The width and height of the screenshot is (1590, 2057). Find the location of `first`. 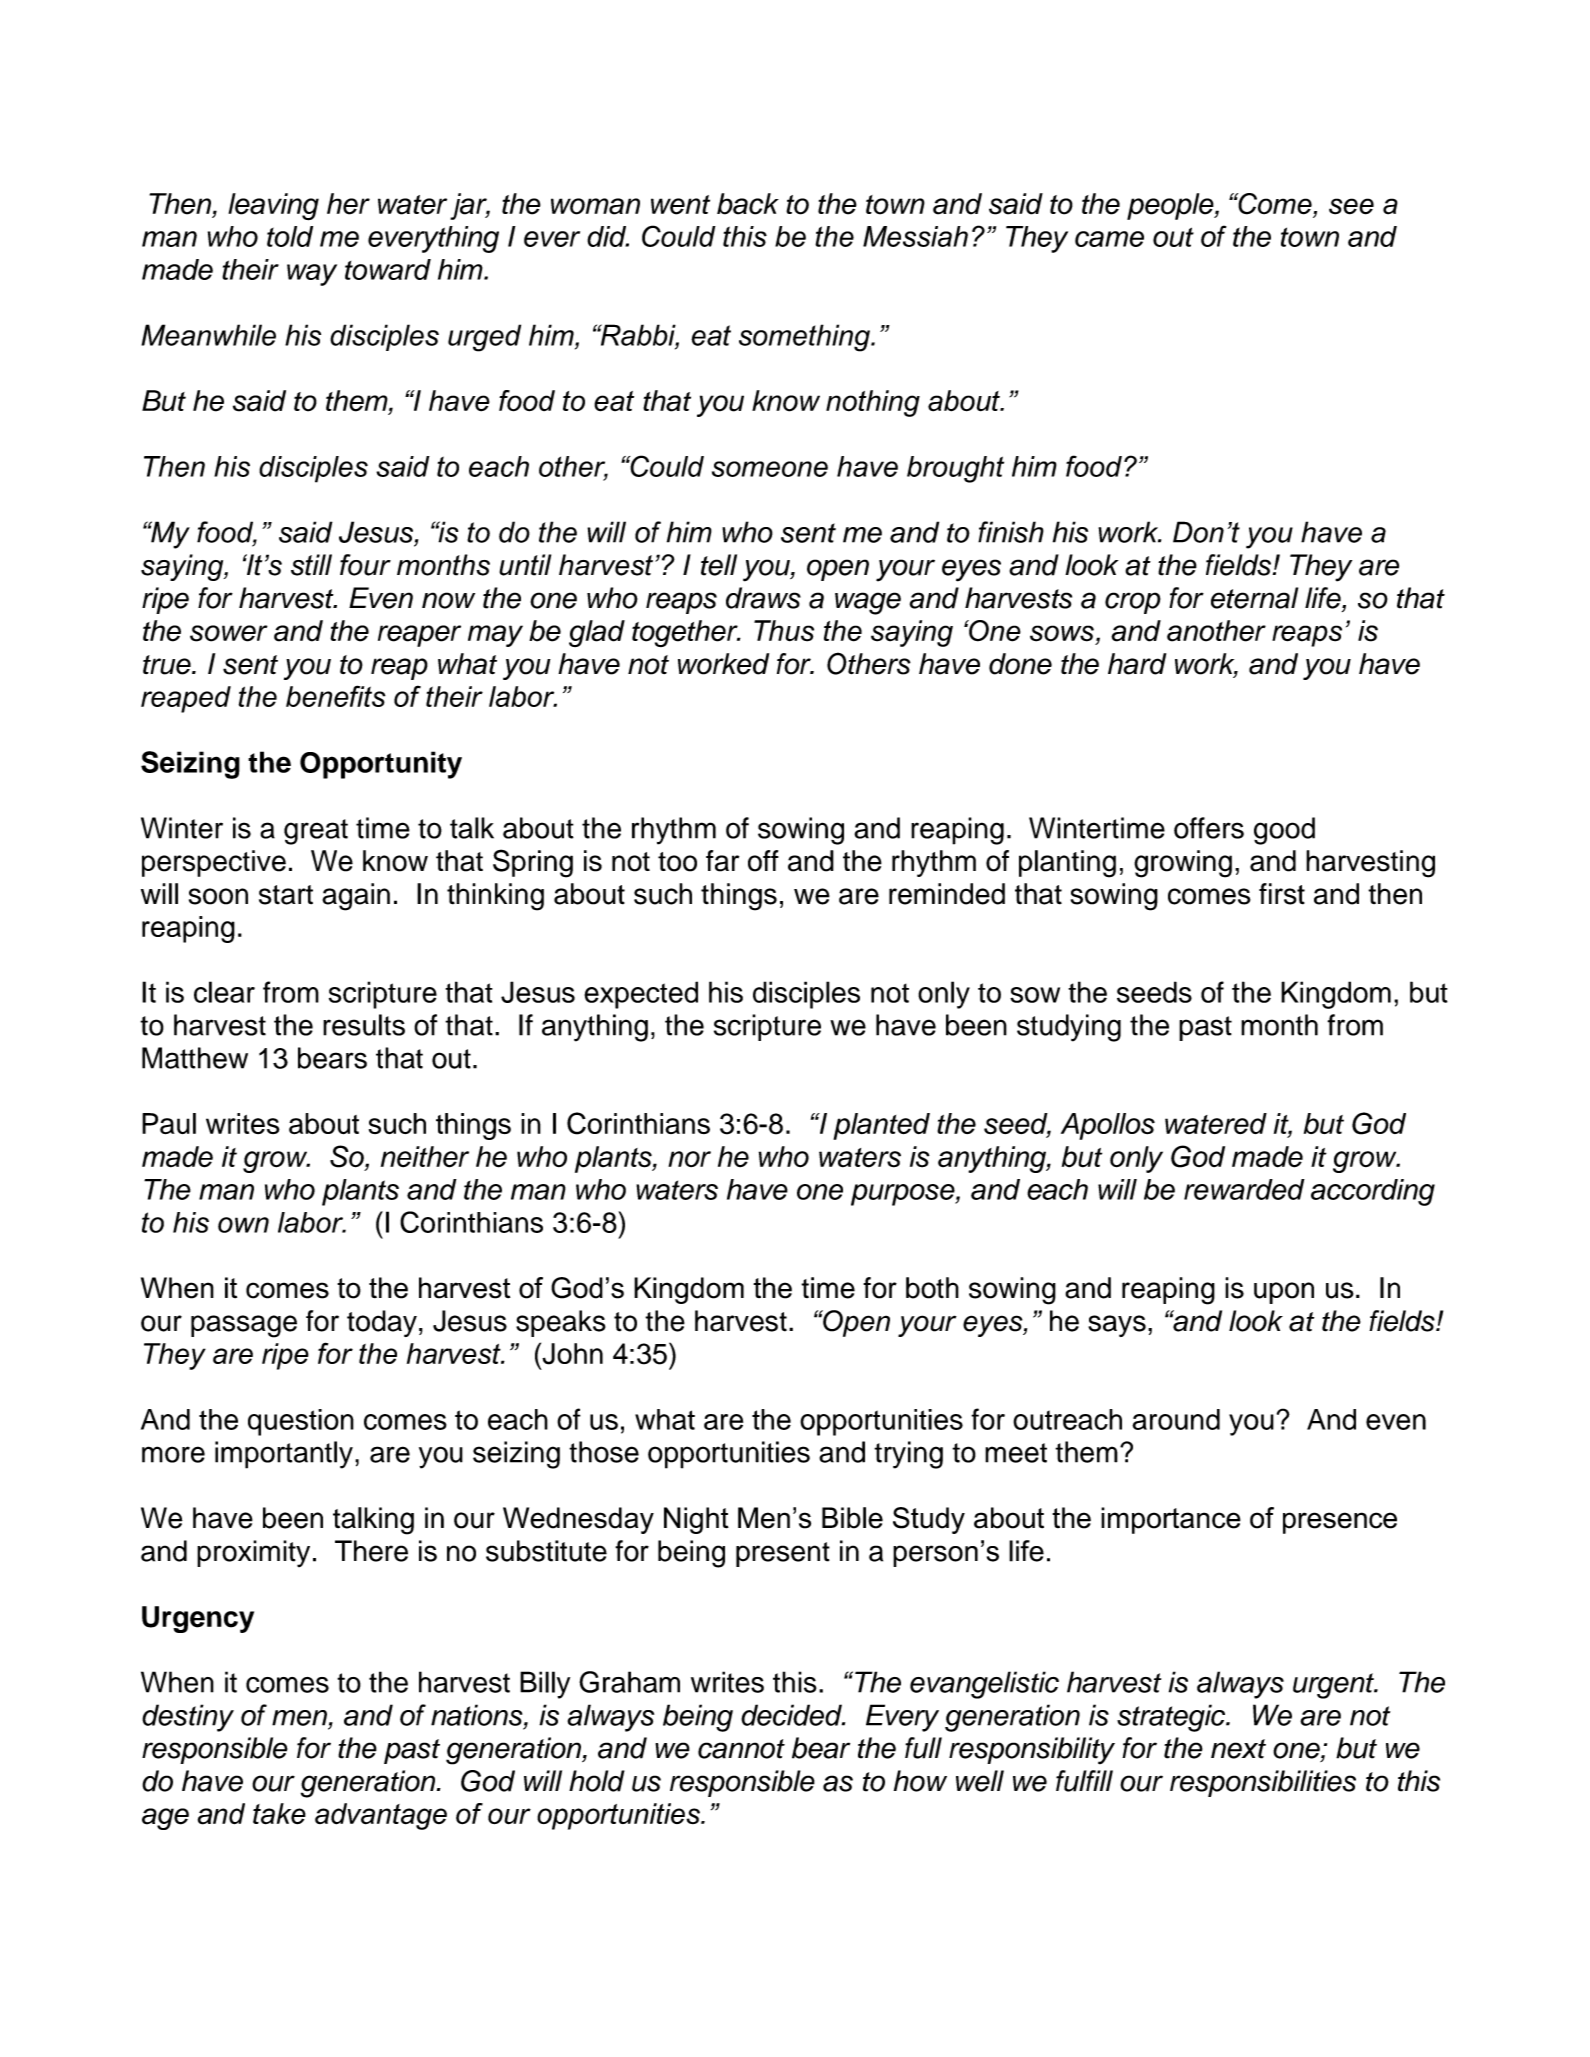

first is located at coordinates (1282, 894).
